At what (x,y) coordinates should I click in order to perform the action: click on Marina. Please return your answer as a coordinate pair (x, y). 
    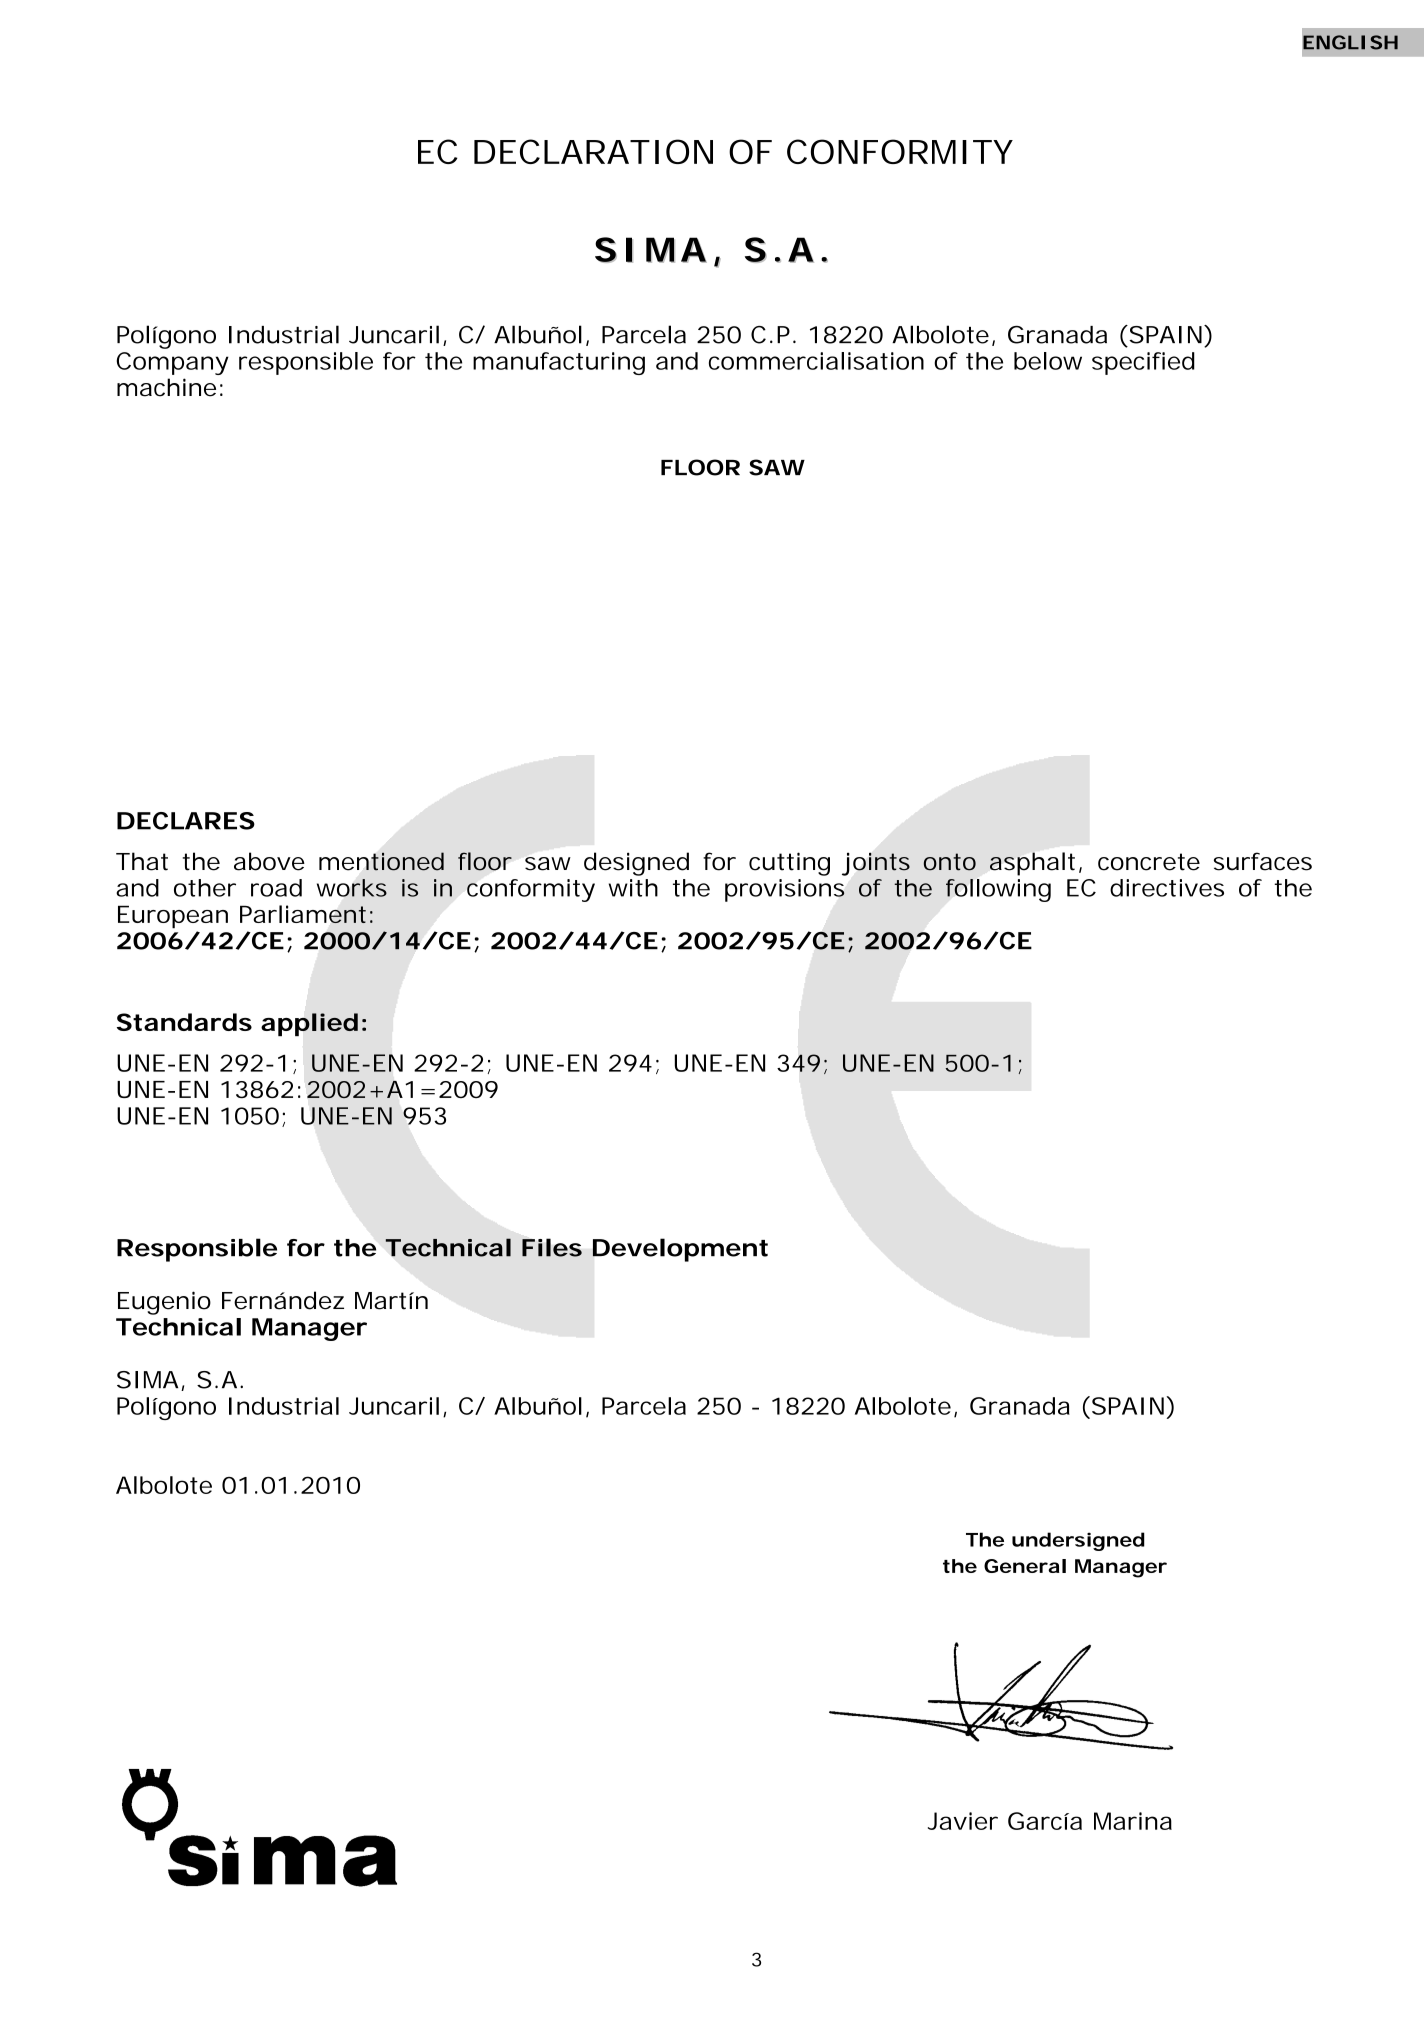
    Looking at the image, I should click on (1133, 1821).
